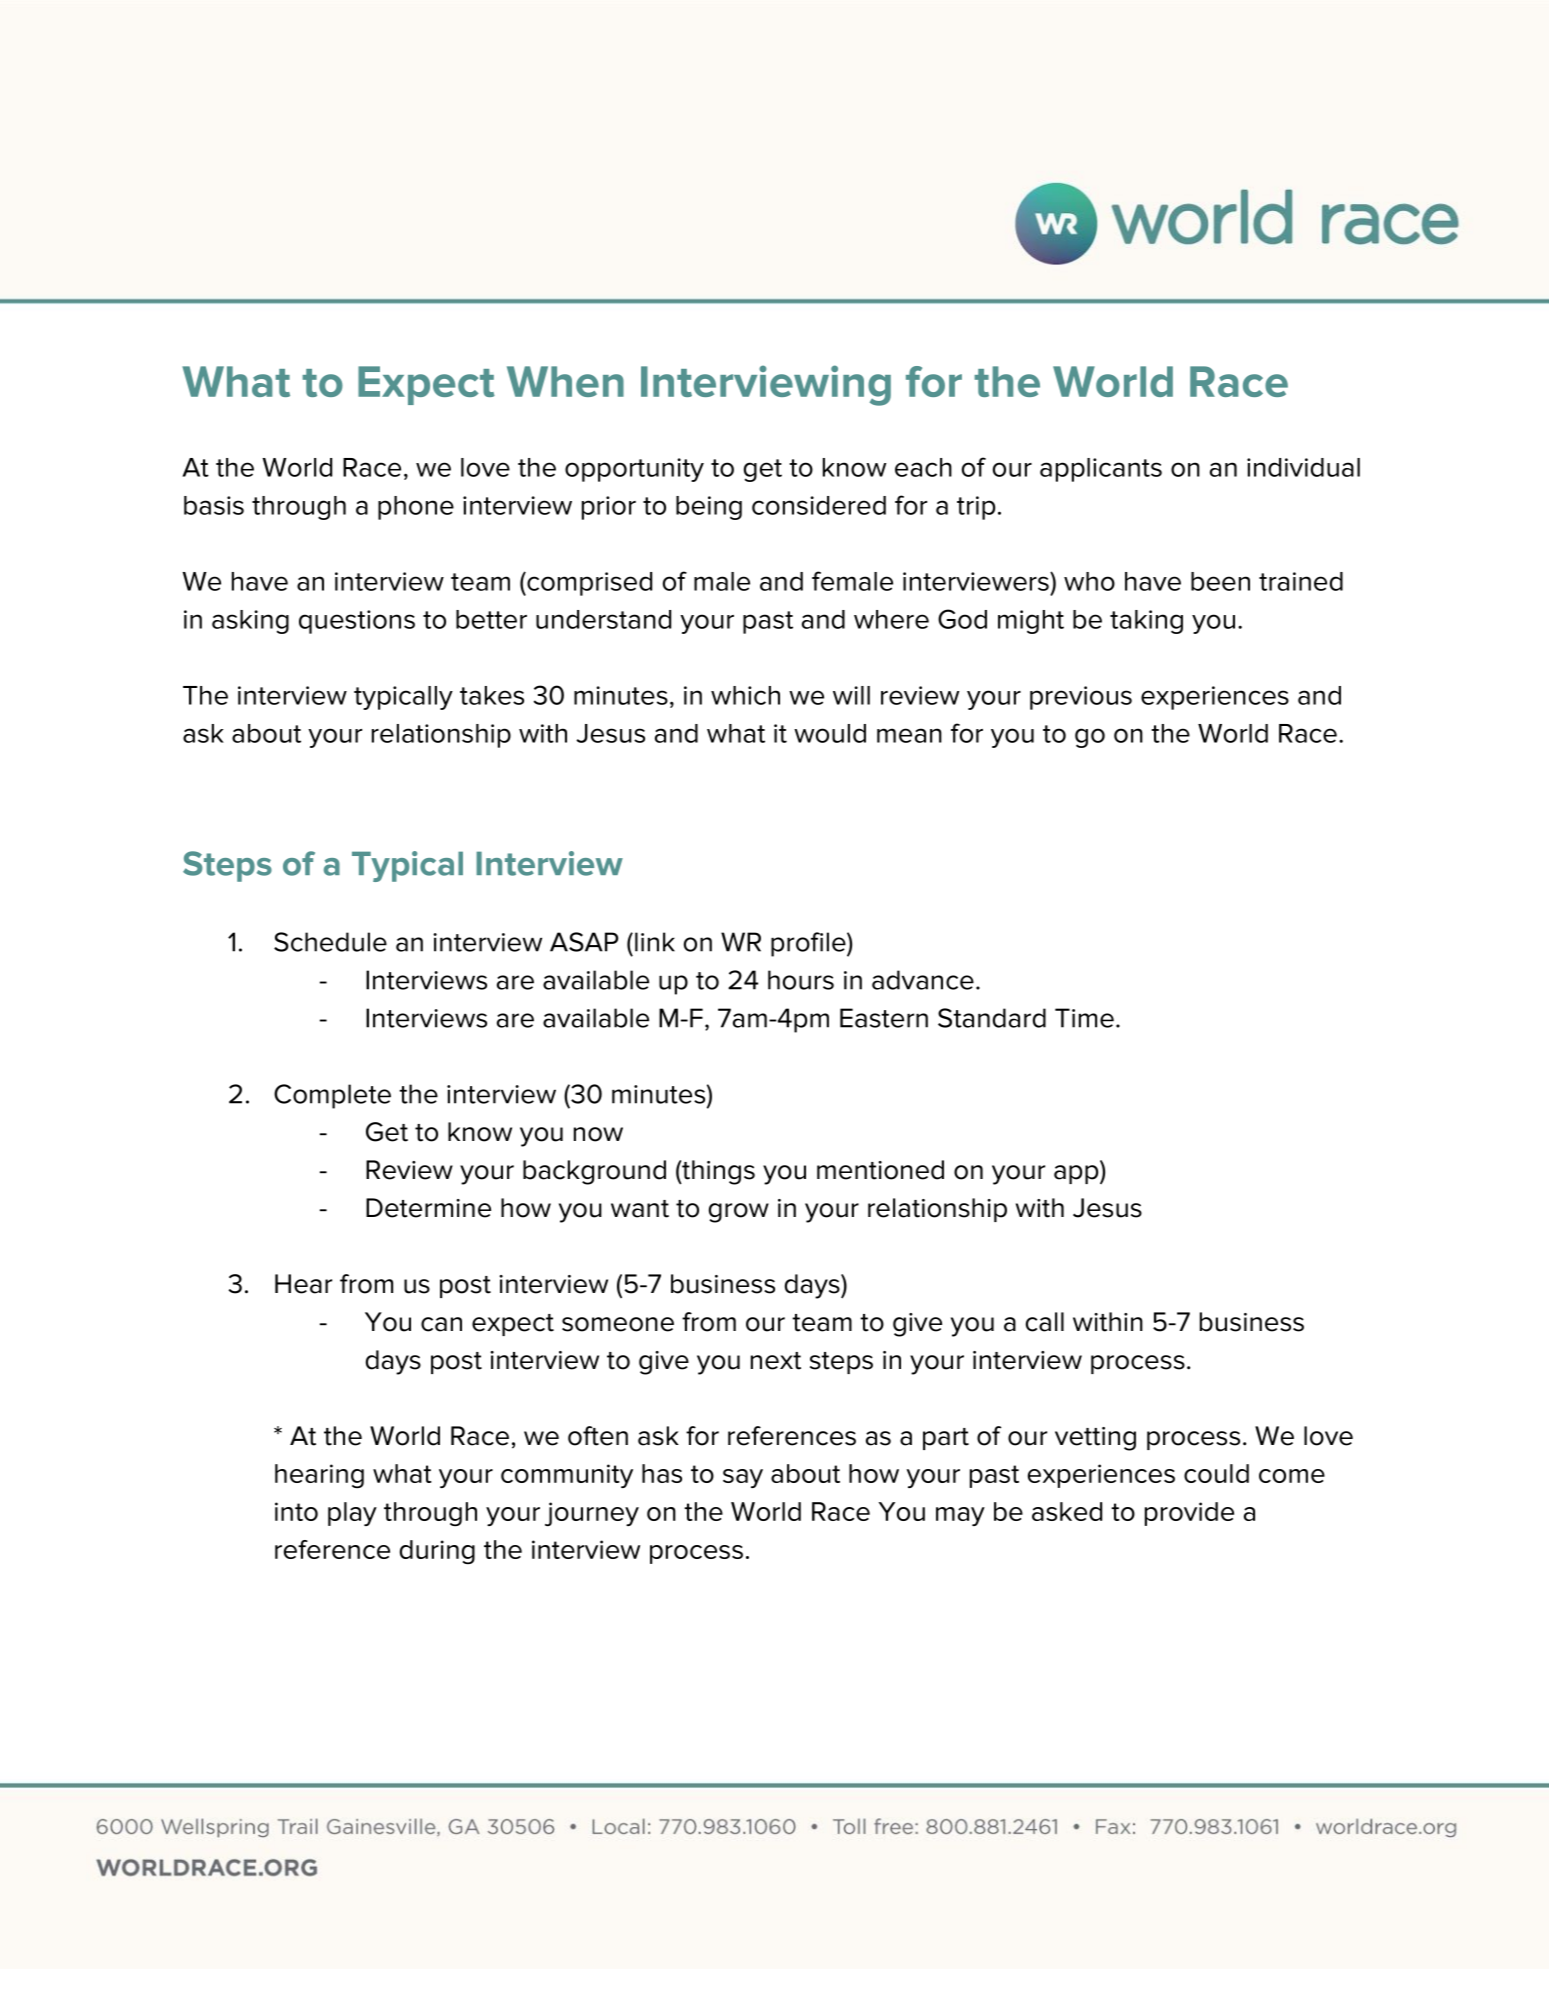  I want to click on would, so click(830, 733).
